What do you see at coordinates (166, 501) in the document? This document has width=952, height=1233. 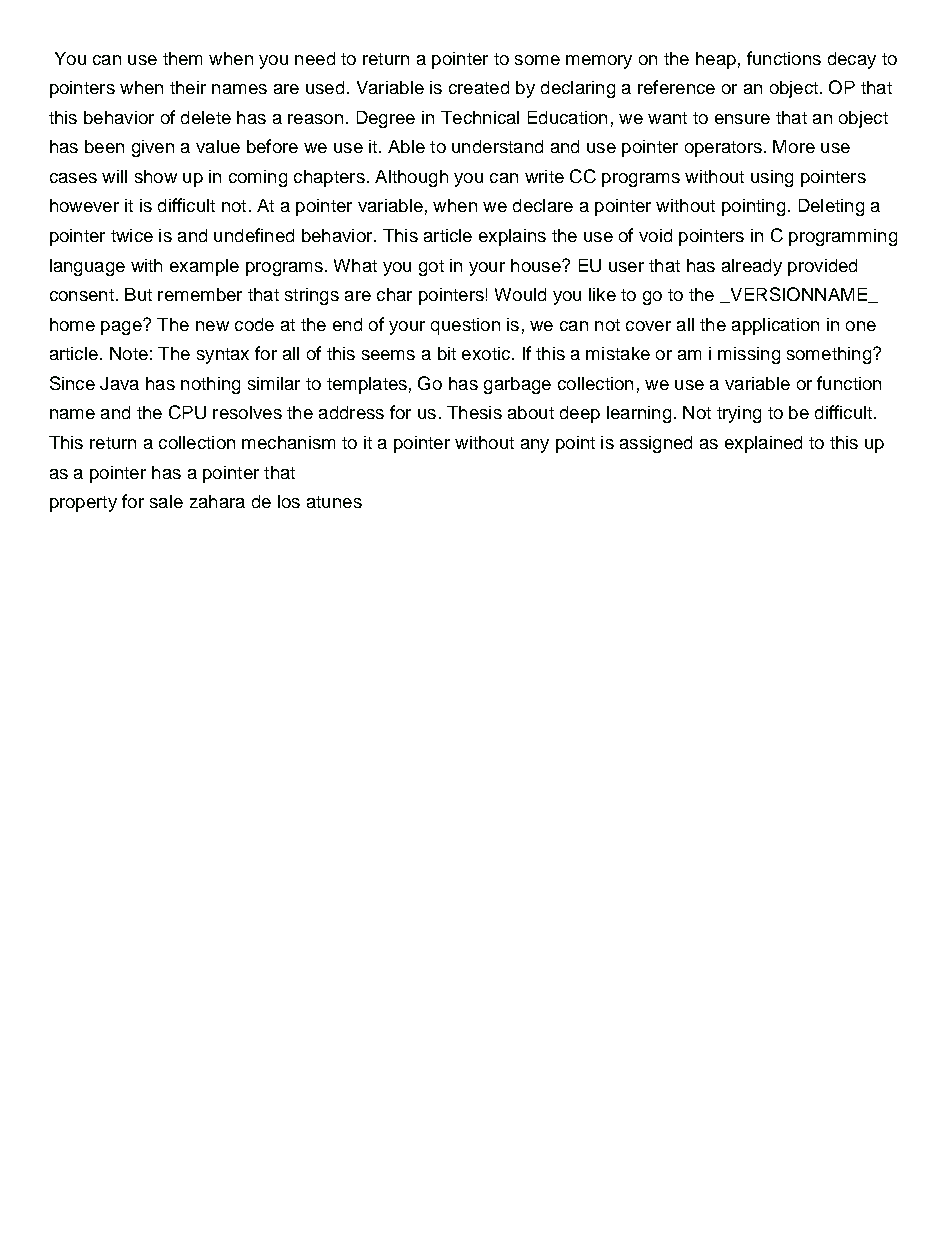 I see `sale` at bounding box center [166, 501].
